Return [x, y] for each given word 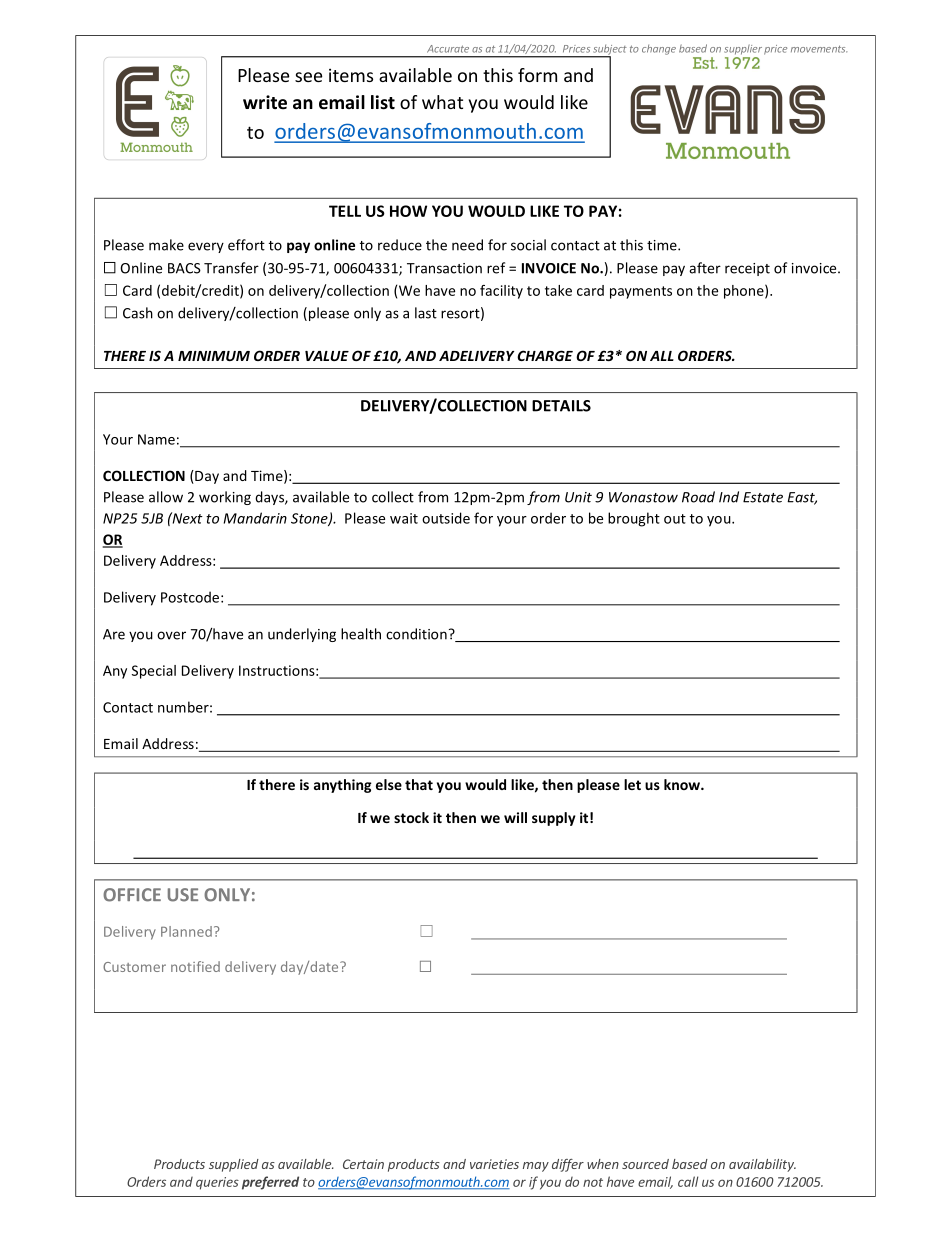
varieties [494, 1164]
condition [416, 634]
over [171, 635]
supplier [743, 49]
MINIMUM [214, 356]
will [515, 817]
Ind [729, 497]
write [265, 102]
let [632, 784]
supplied [234, 1165]
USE [183, 895]
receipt [747, 269]
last [426, 313]
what [442, 102]
